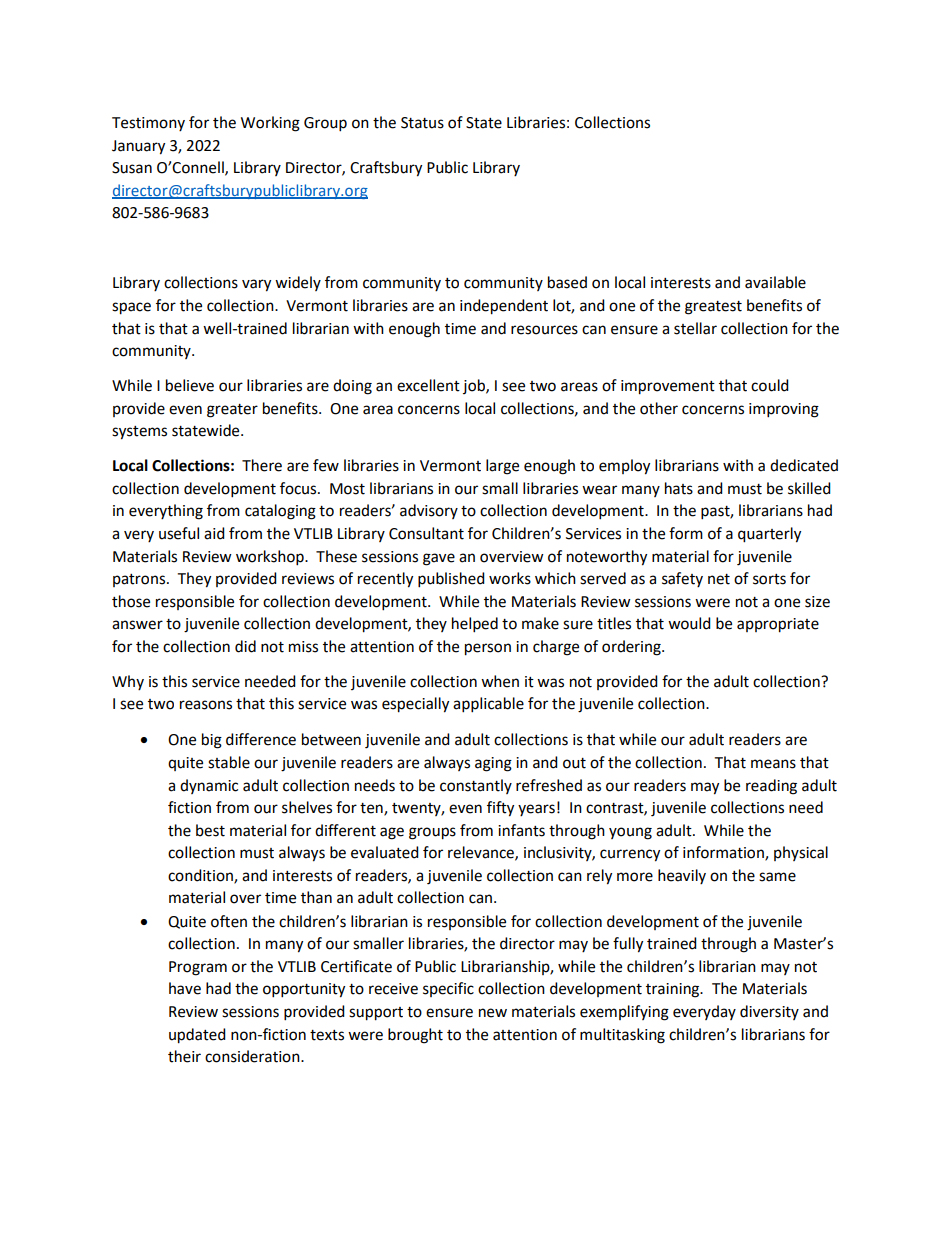 This screenshot has width=952, height=1233. I want to click on diversity, so click(769, 1012).
